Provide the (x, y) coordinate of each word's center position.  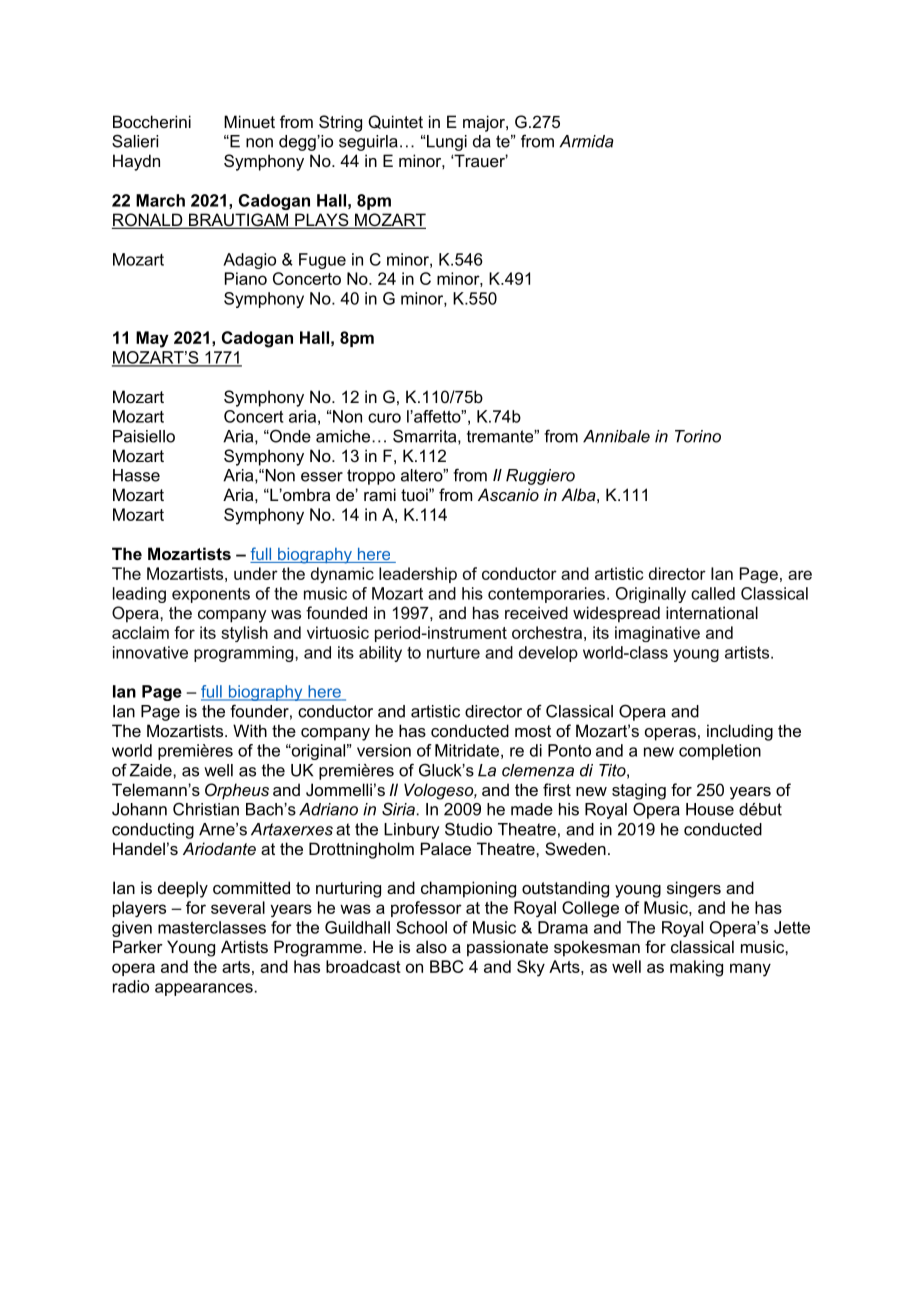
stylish (244, 634)
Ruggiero (540, 477)
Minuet (249, 121)
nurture (453, 653)
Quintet (395, 122)
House (710, 809)
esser (322, 477)
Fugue (322, 261)
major (485, 123)
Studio (468, 829)
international (712, 612)
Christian (206, 809)
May (152, 339)
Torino (698, 436)
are (800, 575)
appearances (204, 989)
